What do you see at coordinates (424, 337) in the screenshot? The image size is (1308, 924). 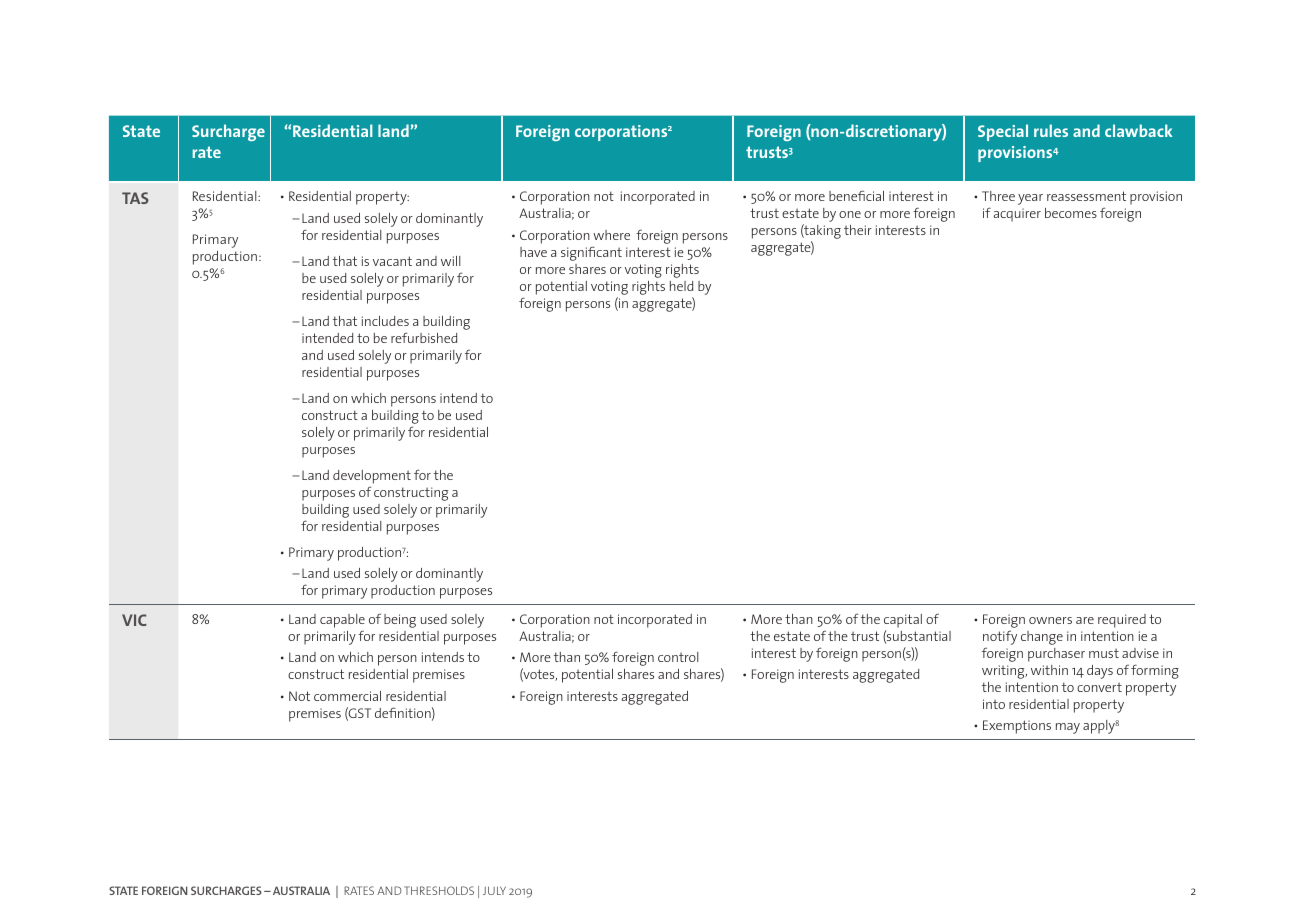 I see `refurbished` at bounding box center [424, 337].
